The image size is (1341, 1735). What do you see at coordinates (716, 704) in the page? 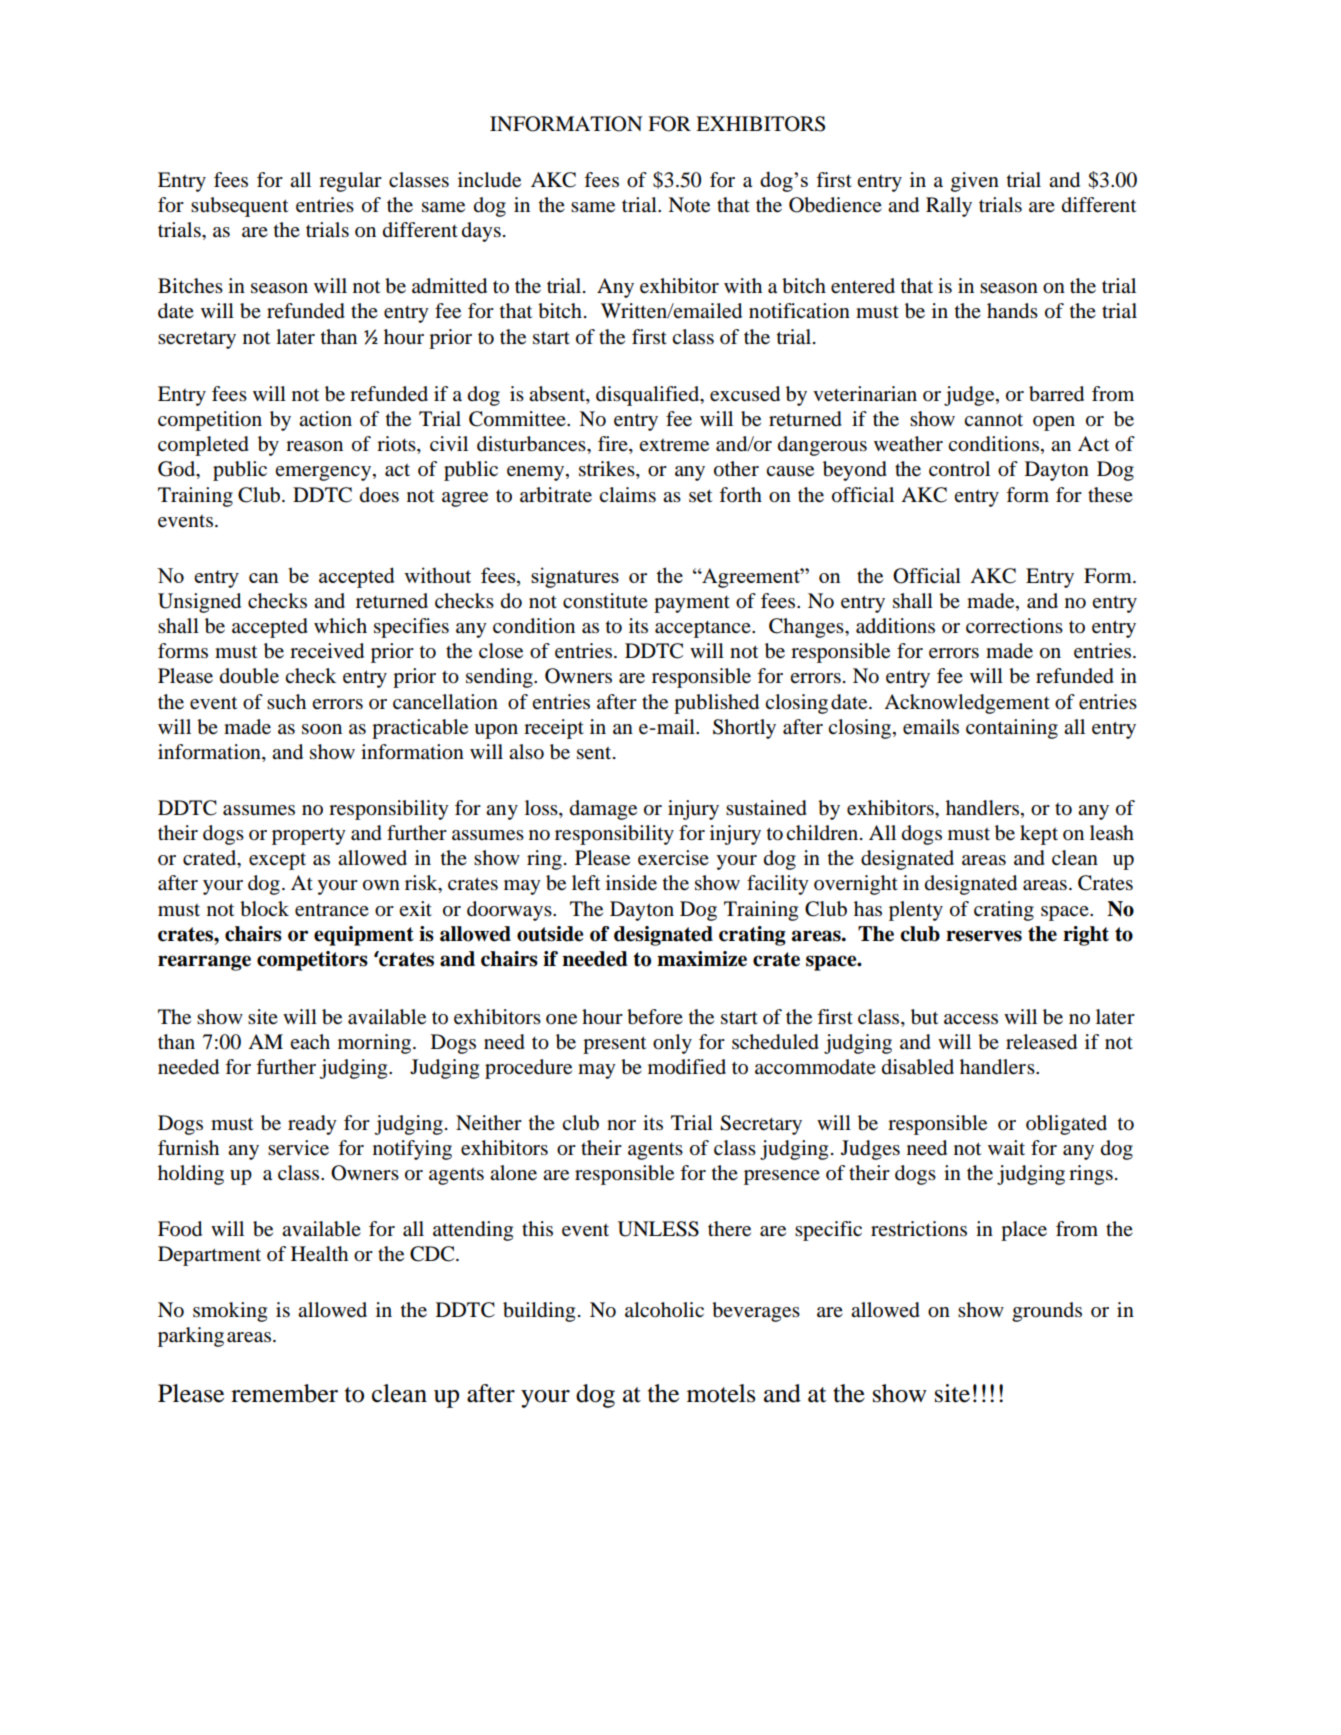
I see `published` at bounding box center [716, 704].
